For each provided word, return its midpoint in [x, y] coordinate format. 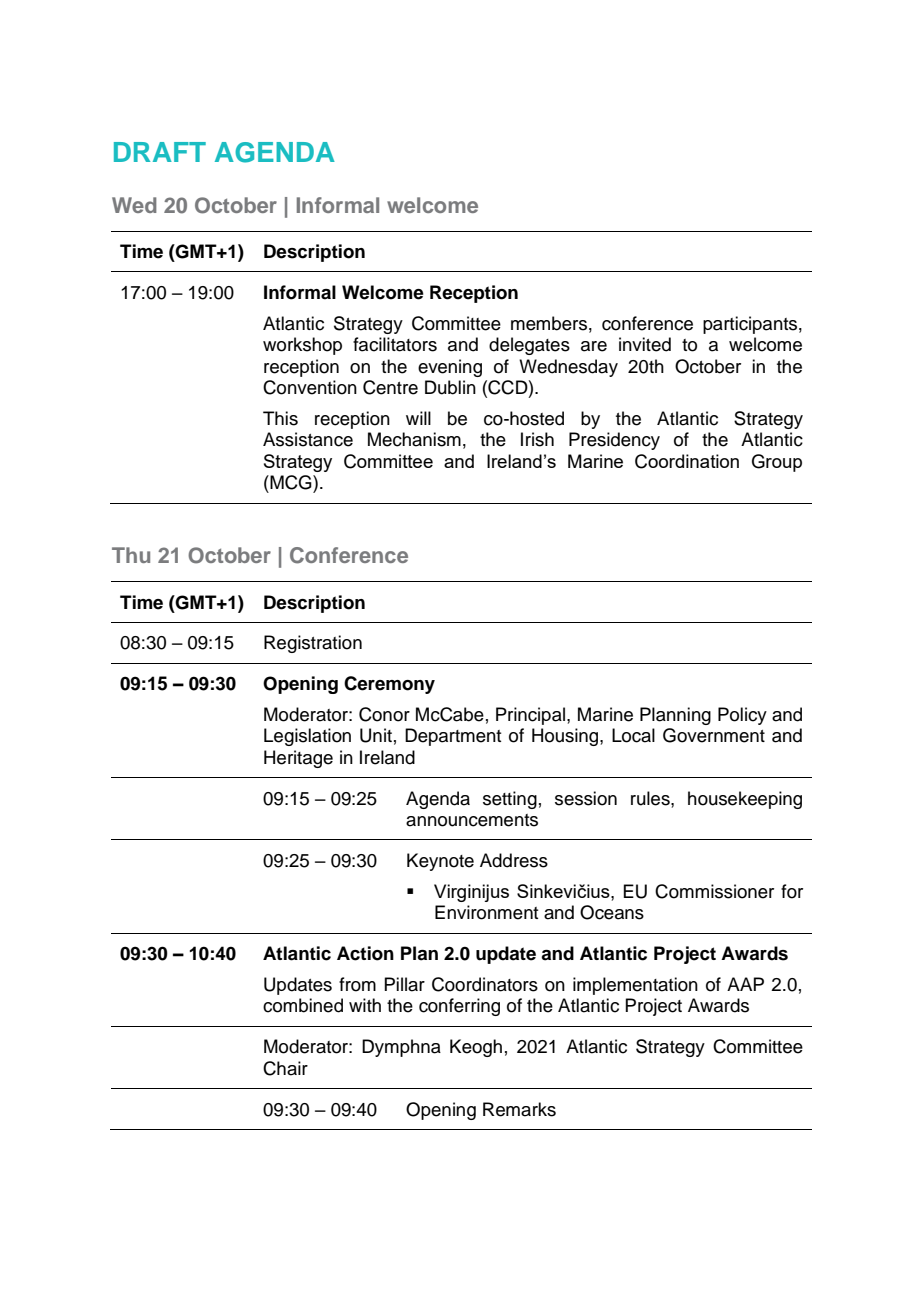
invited [645, 344]
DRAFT [160, 152]
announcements [472, 820]
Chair [285, 1068]
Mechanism [414, 439]
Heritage [298, 759]
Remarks [519, 1109]
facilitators [395, 344]
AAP [745, 984]
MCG [291, 482]
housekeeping [745, 800]
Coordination [687, 461]
